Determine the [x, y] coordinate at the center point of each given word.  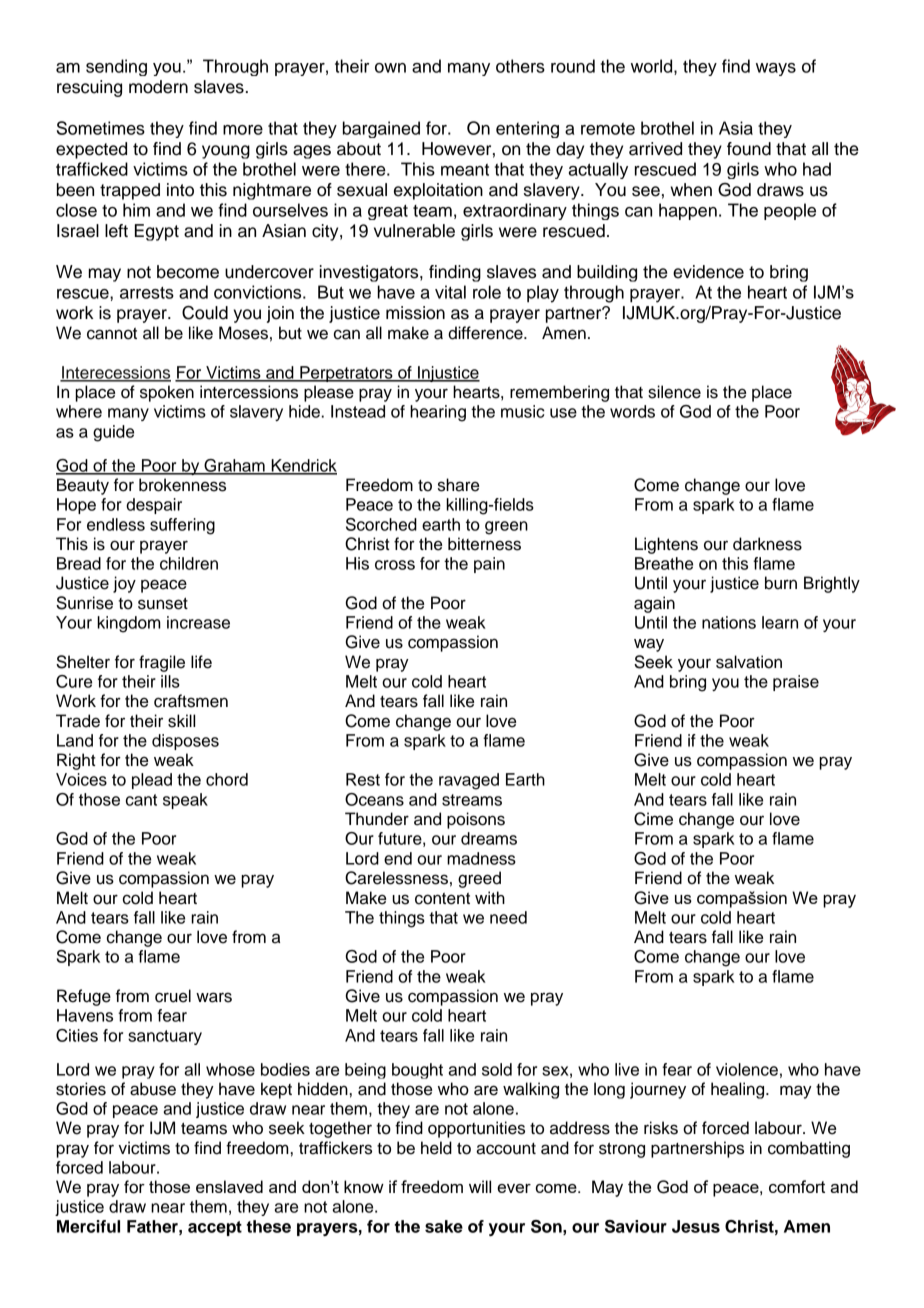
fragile [162, 663]
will [480, 1186]
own [390, 68]
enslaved [229, 1186]
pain [489, 565]
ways [776, 69]
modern [158, 87]
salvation [749, 662]
